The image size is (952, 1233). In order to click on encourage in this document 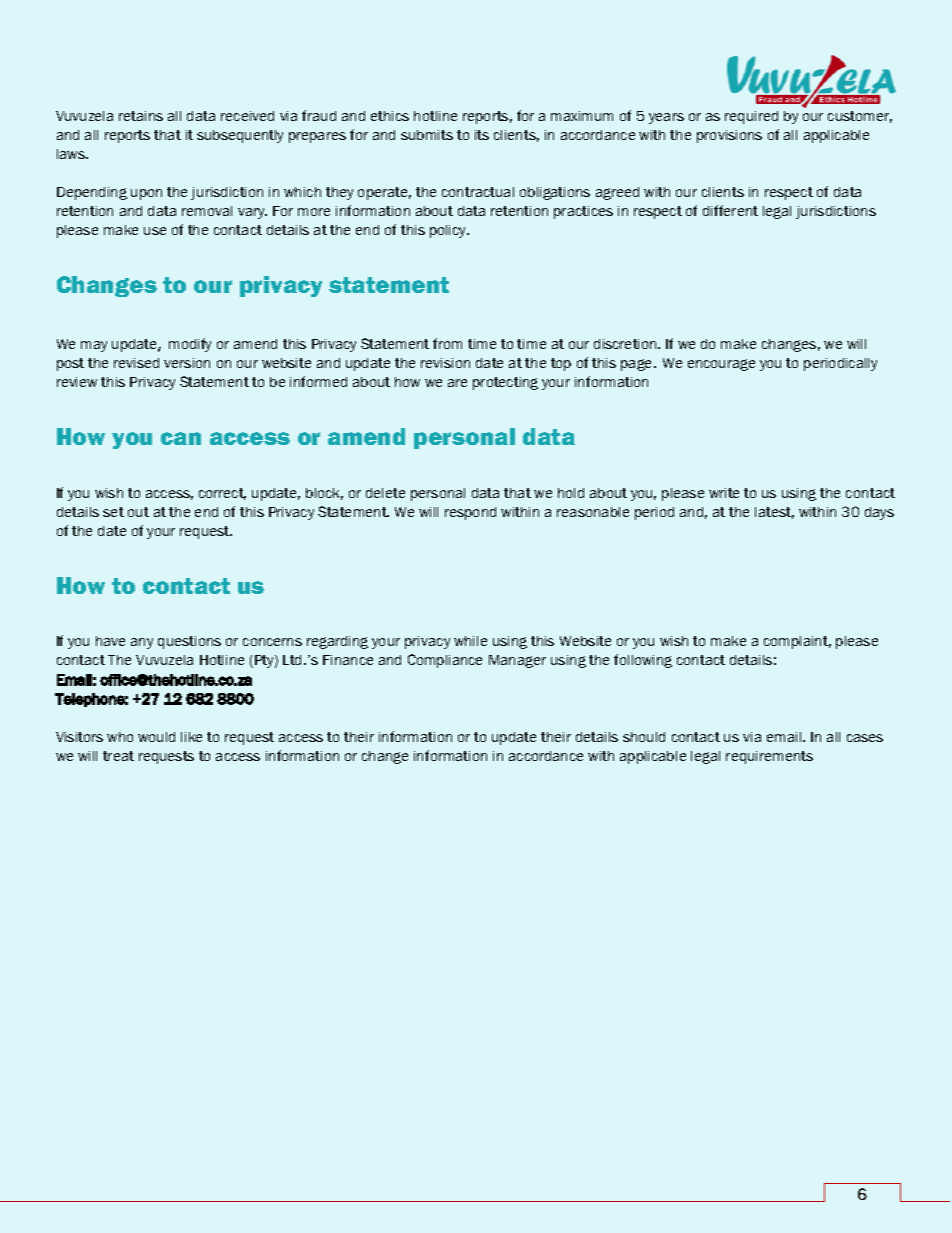, I will do `click(721, 365)`.
